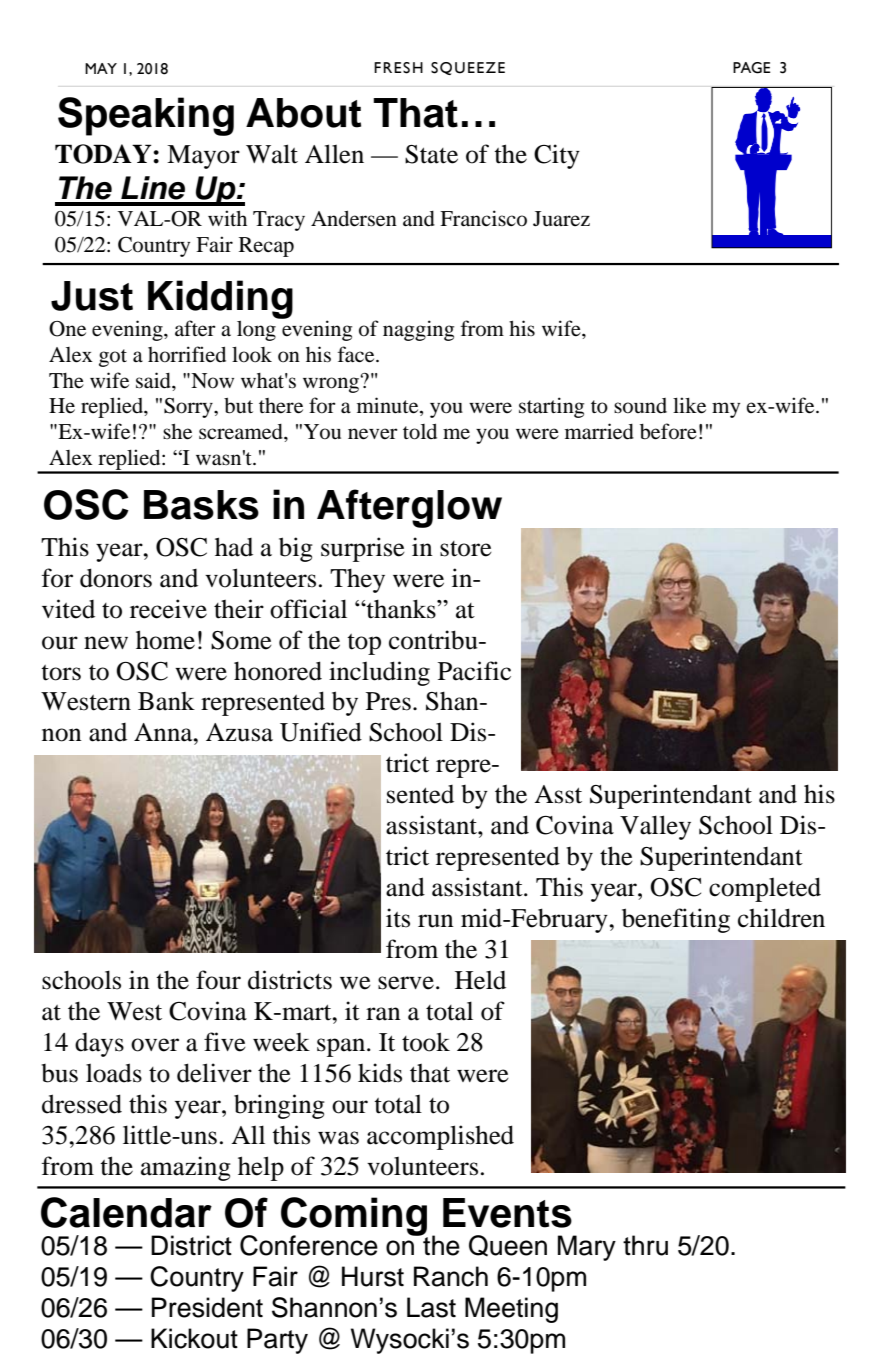  Describe the element at coordinates (431, 154) in the screenshot. I see `State` at that location.
